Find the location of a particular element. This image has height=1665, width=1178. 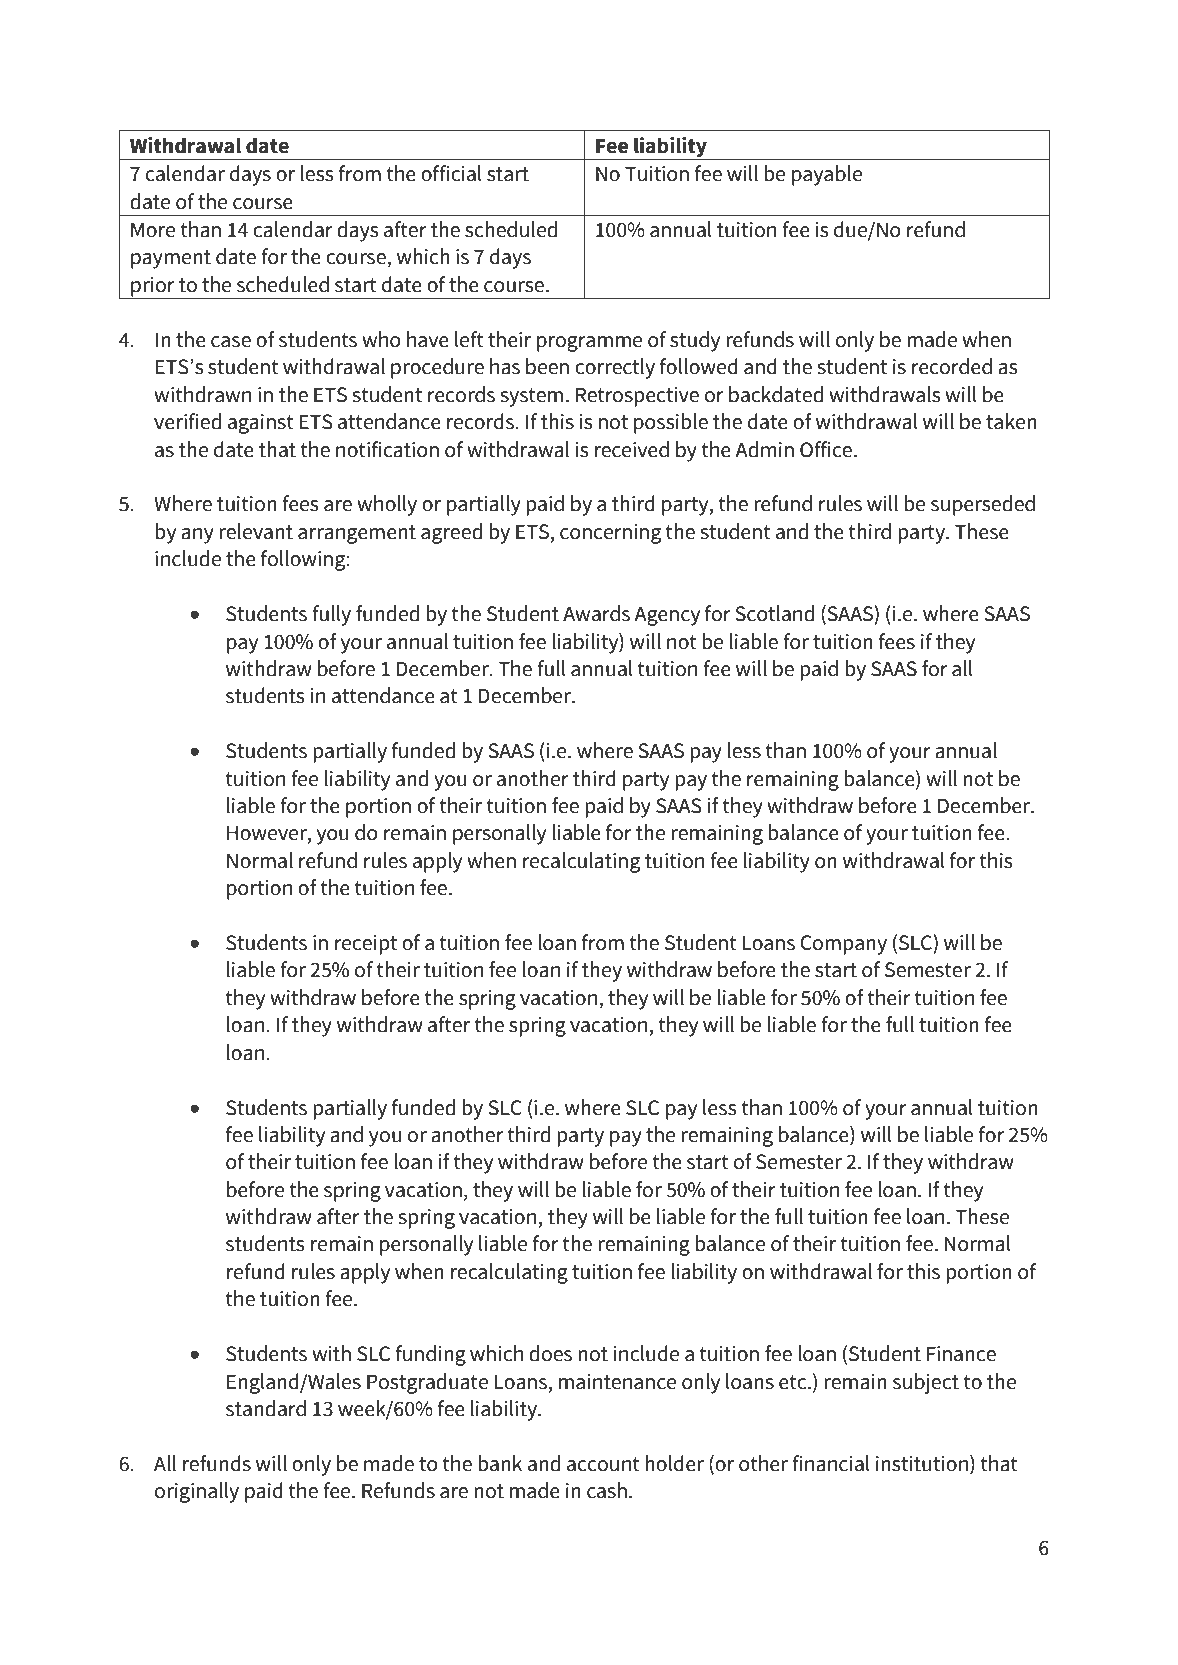

payable is located at coordinates (827, 175).
